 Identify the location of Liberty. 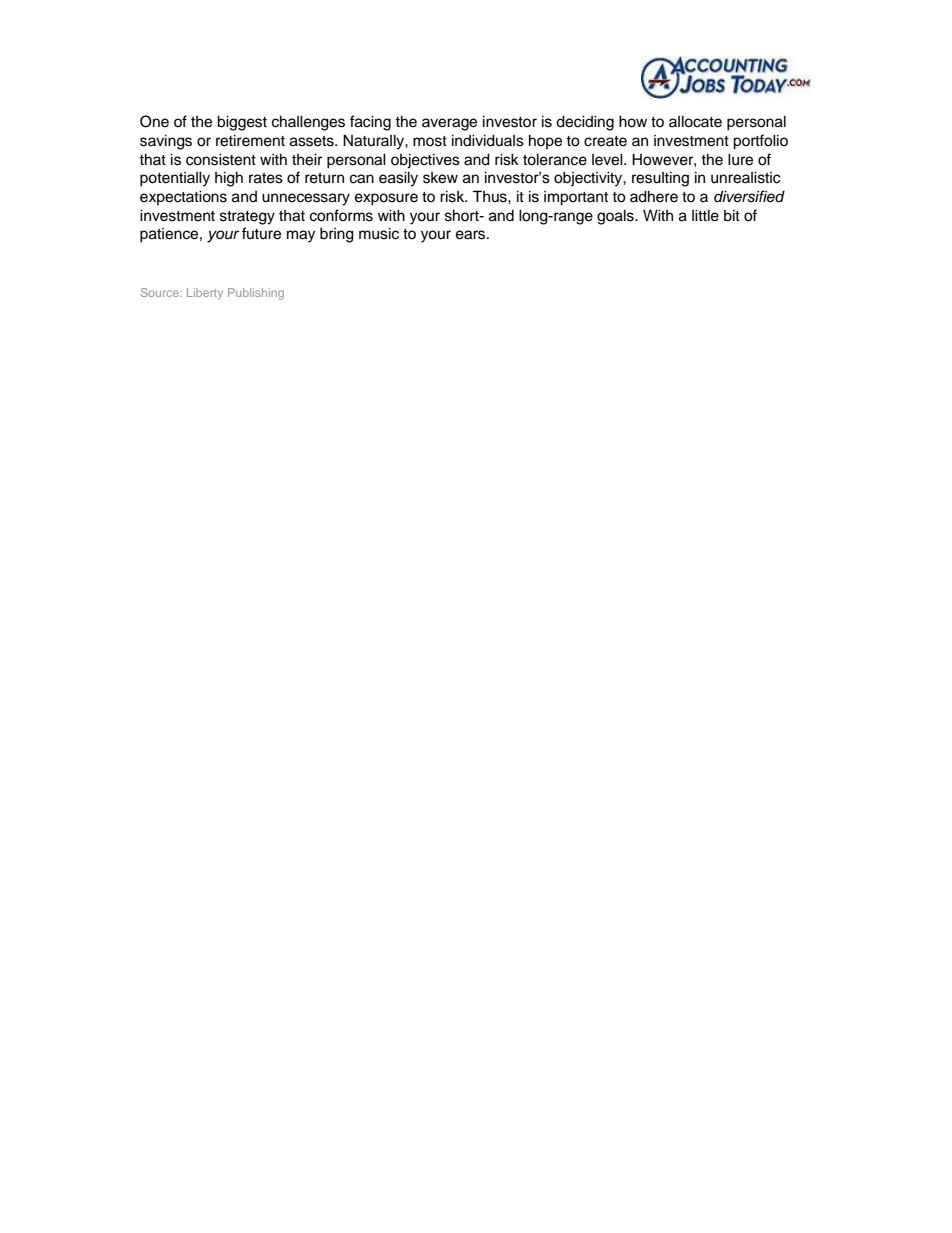
(205, 294).
